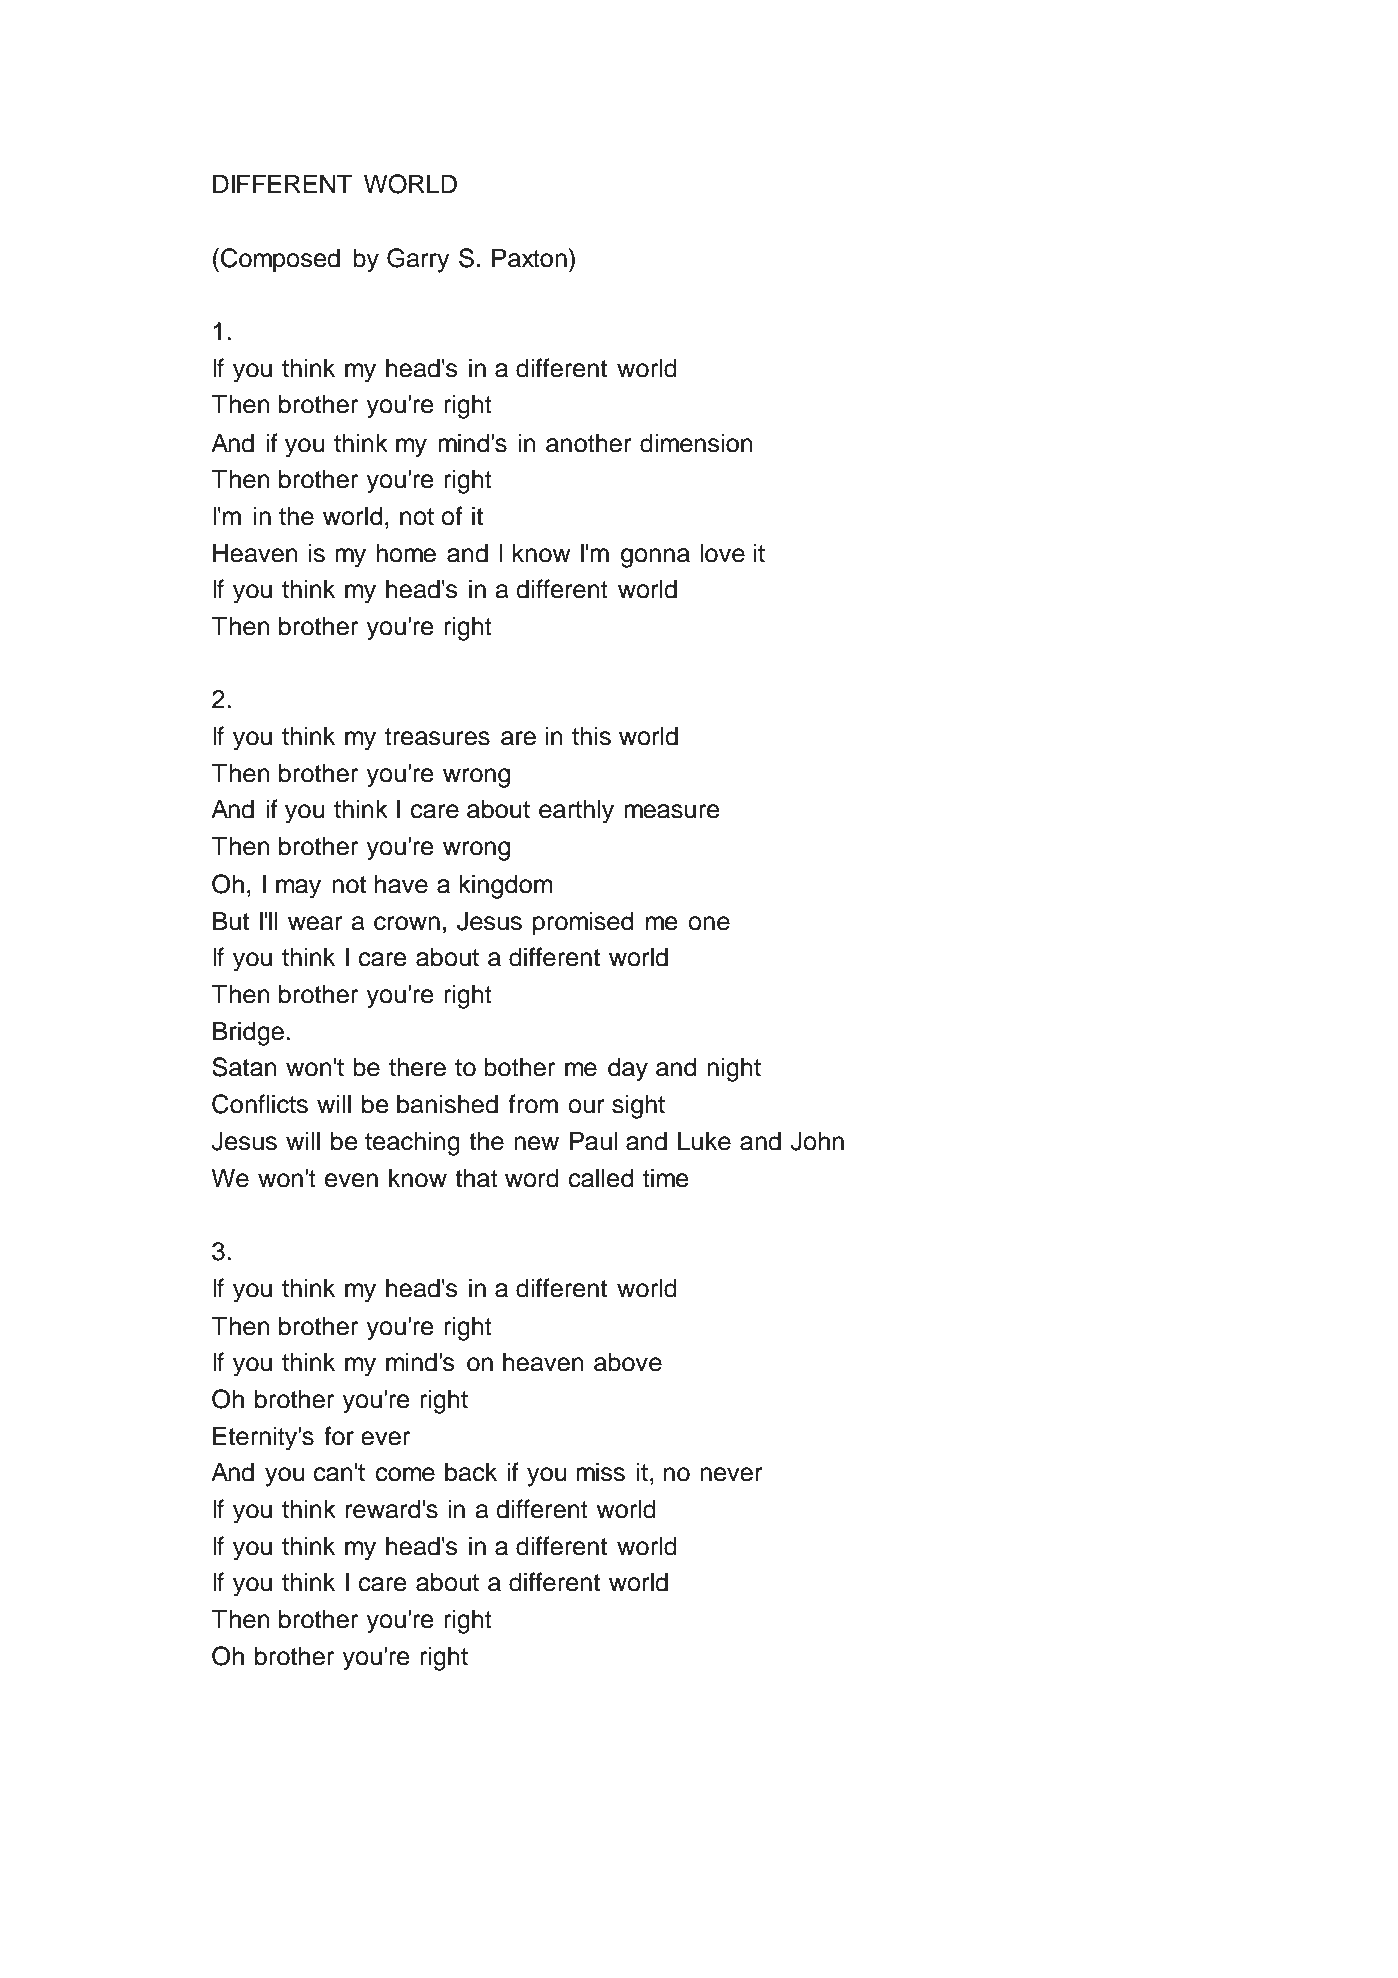 The width and height of the page is (1398, 1978). What do you see at coordinates (339, 1436) in the page?
I see `for` at bounding box center [339, 1436].
